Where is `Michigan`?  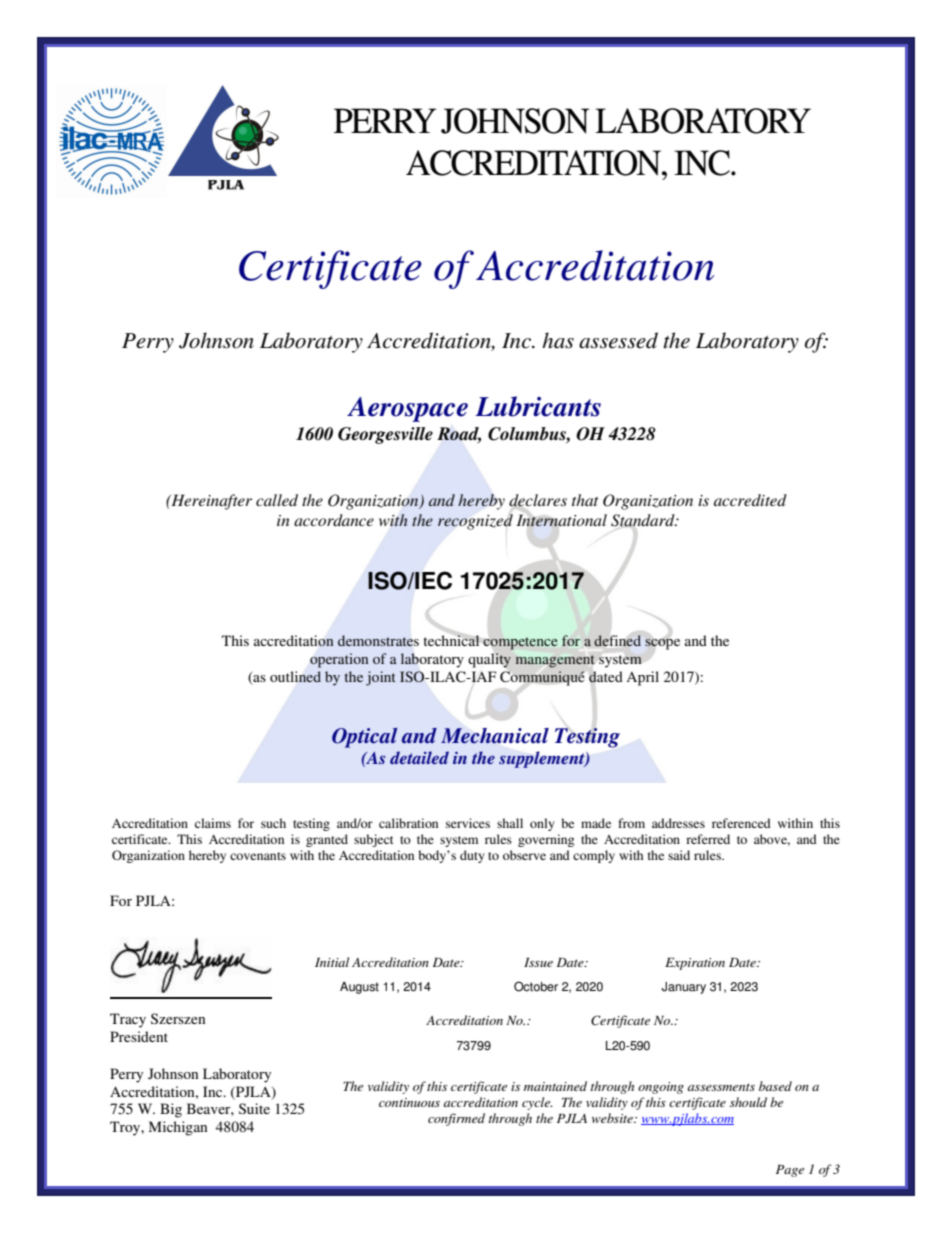 Michigan is located at coordinates (178, 1128).
